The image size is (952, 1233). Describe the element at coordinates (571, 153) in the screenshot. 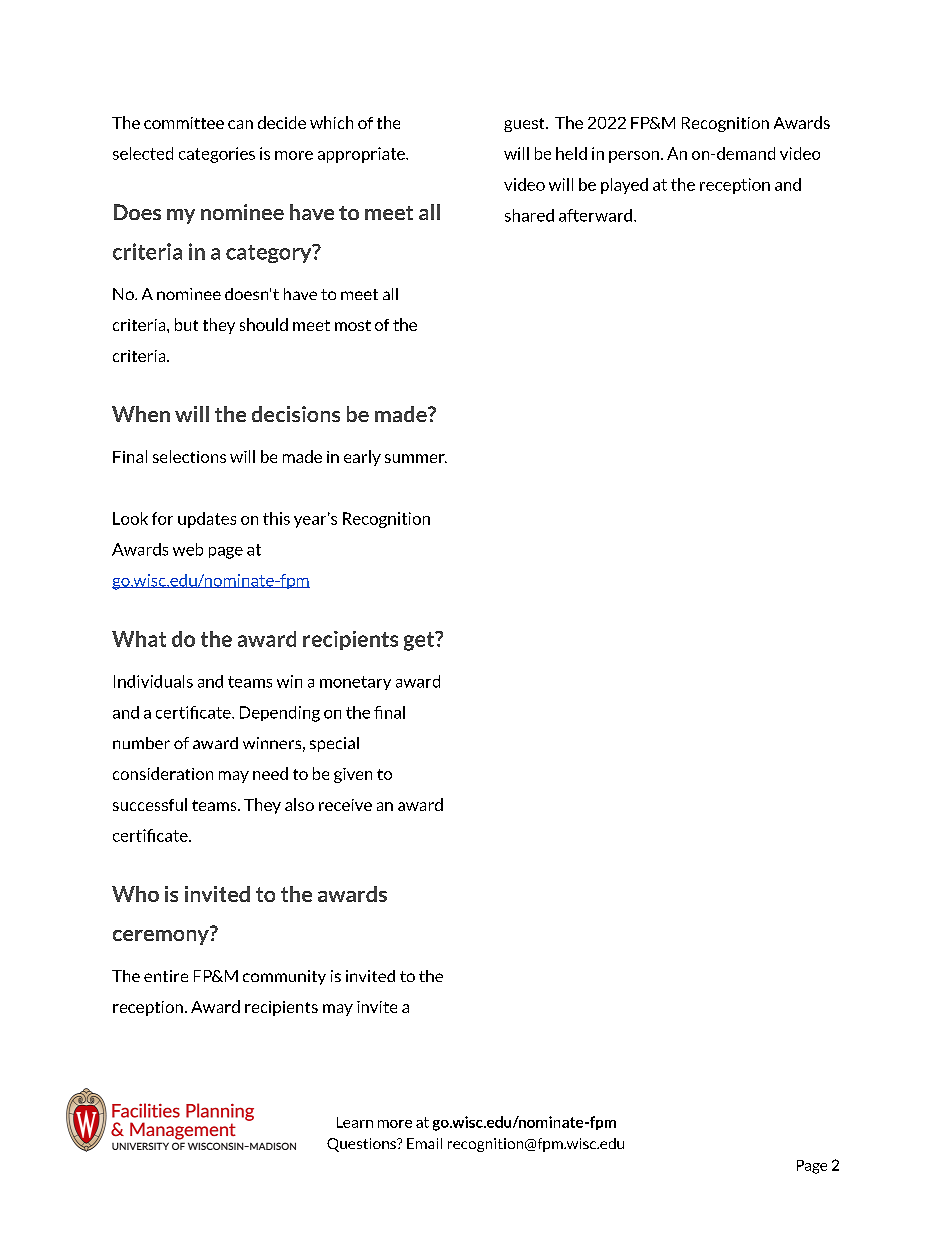

I see `held` at that location.
